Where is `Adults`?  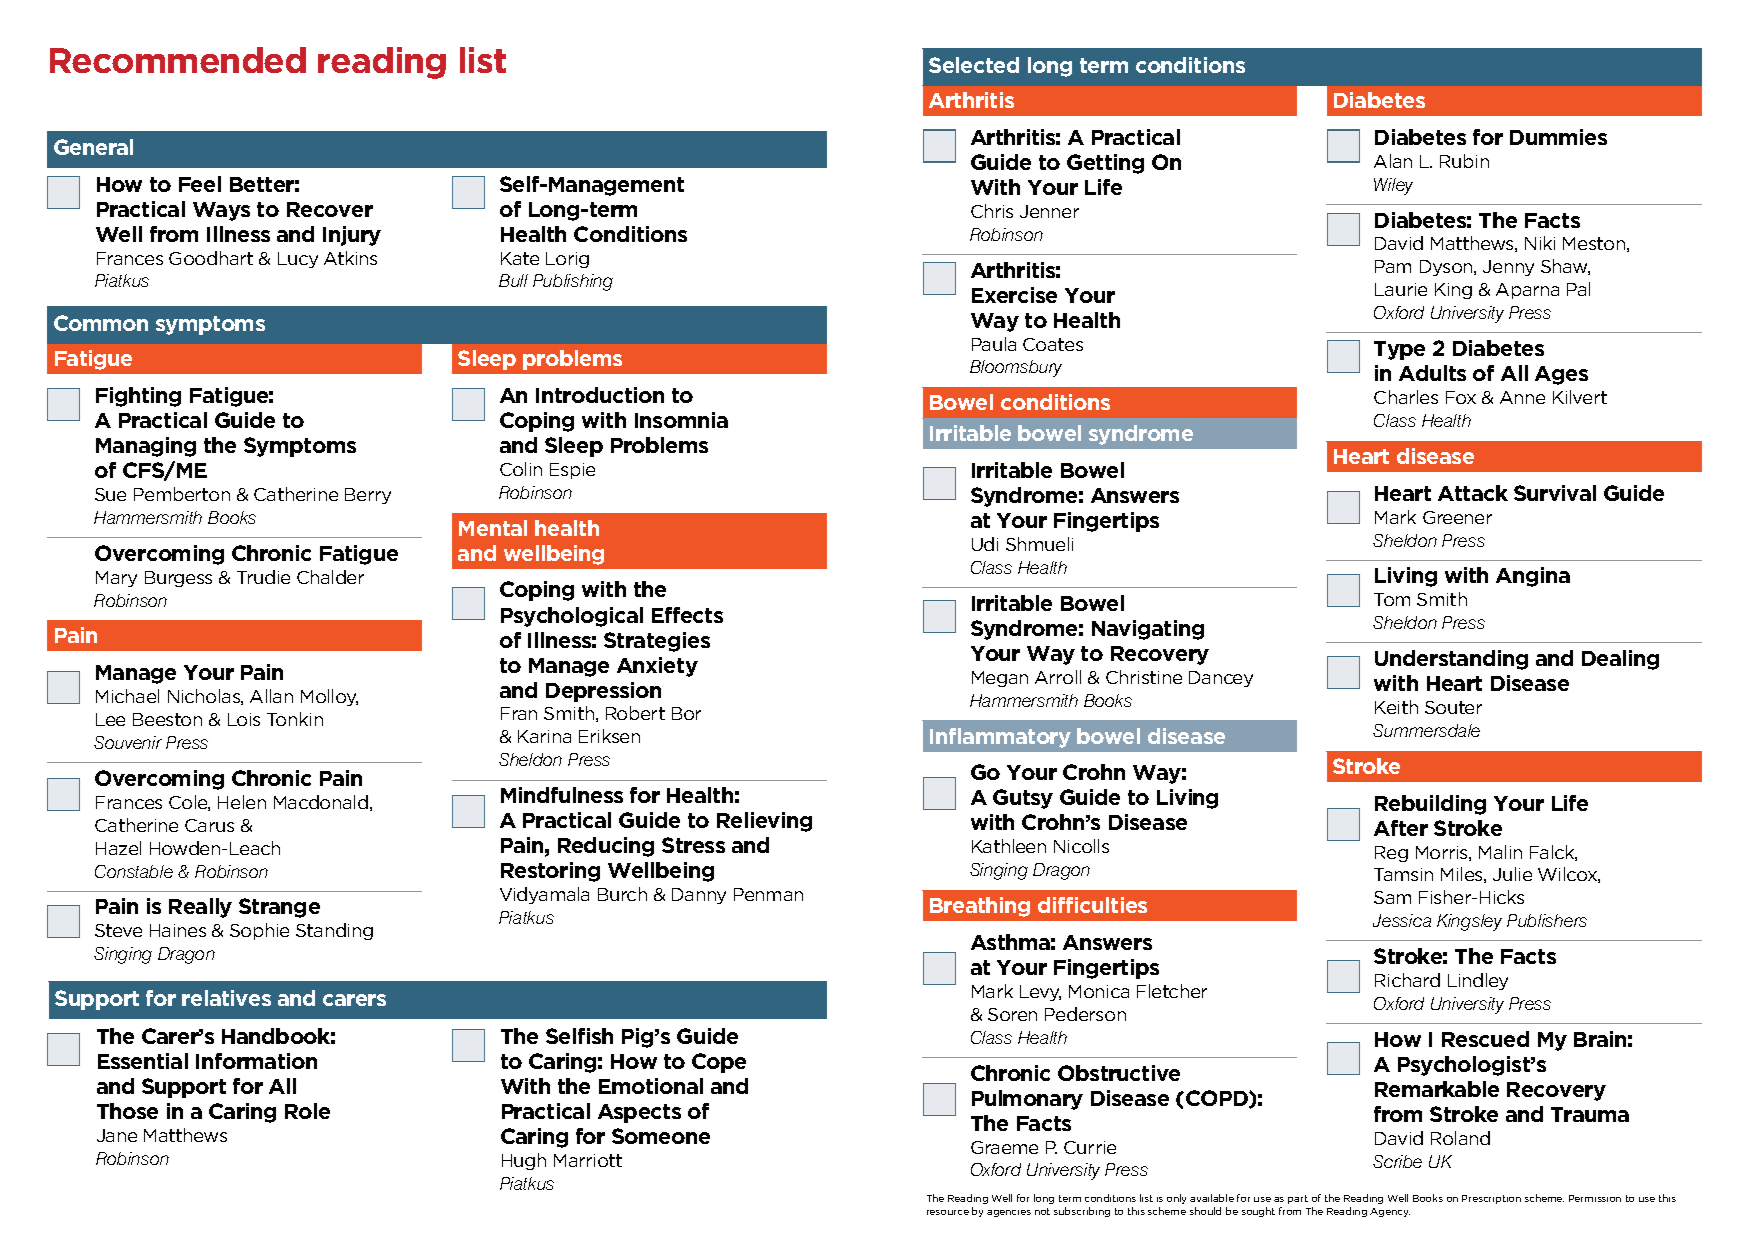 Adults is located at coordinates (1432, 373).
